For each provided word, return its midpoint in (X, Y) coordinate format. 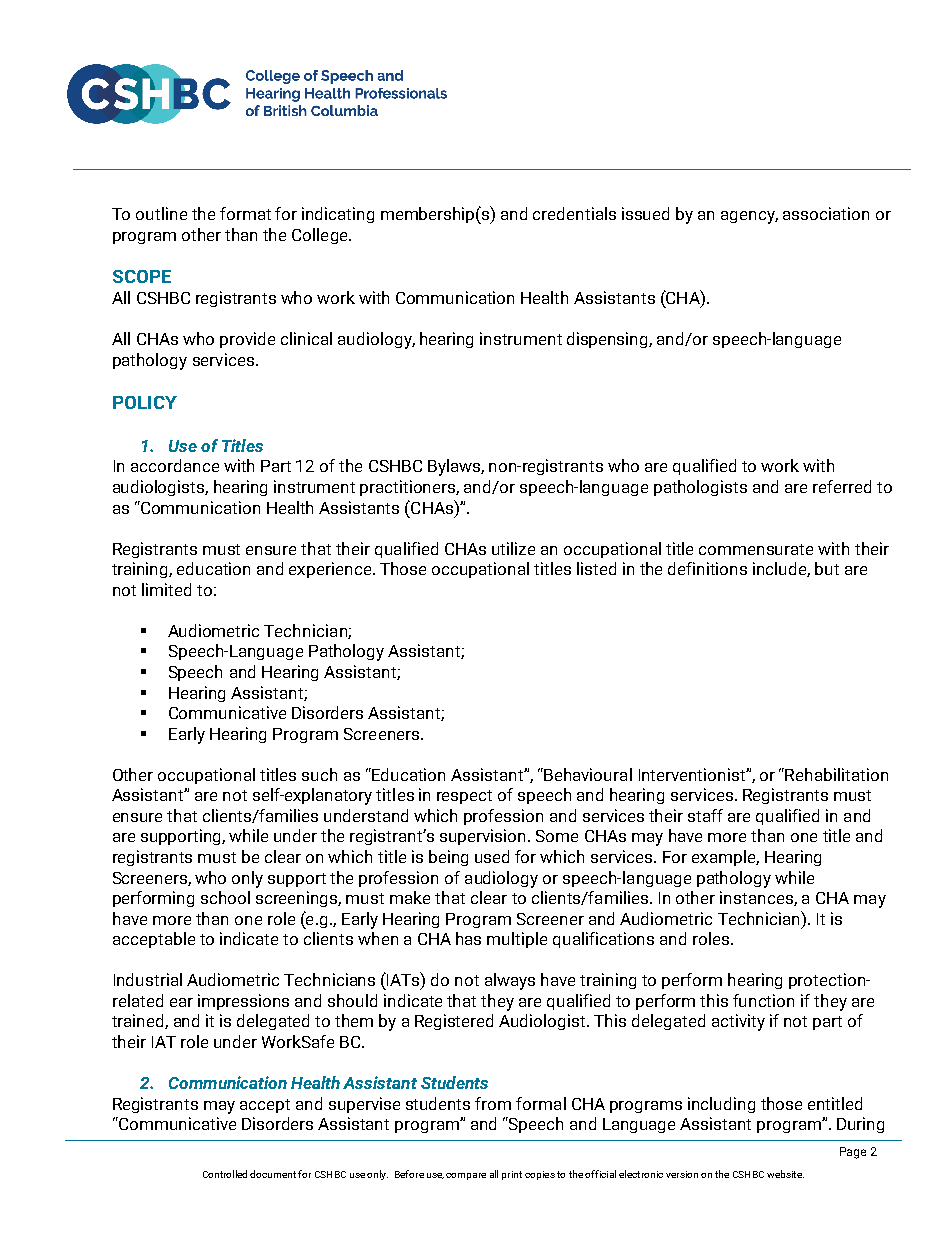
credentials (574, 213)
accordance (175, 465)
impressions (243, 1002)
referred (842, 486)
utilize (513, 548)
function (763, 1000)
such (319, 774)
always (510, 981)
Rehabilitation (836, 774)
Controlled (225, 1174)
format (245, 213)
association (826, 213)
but (827, 568)
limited (166, 589)
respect (464, 797)
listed (596, 568)
